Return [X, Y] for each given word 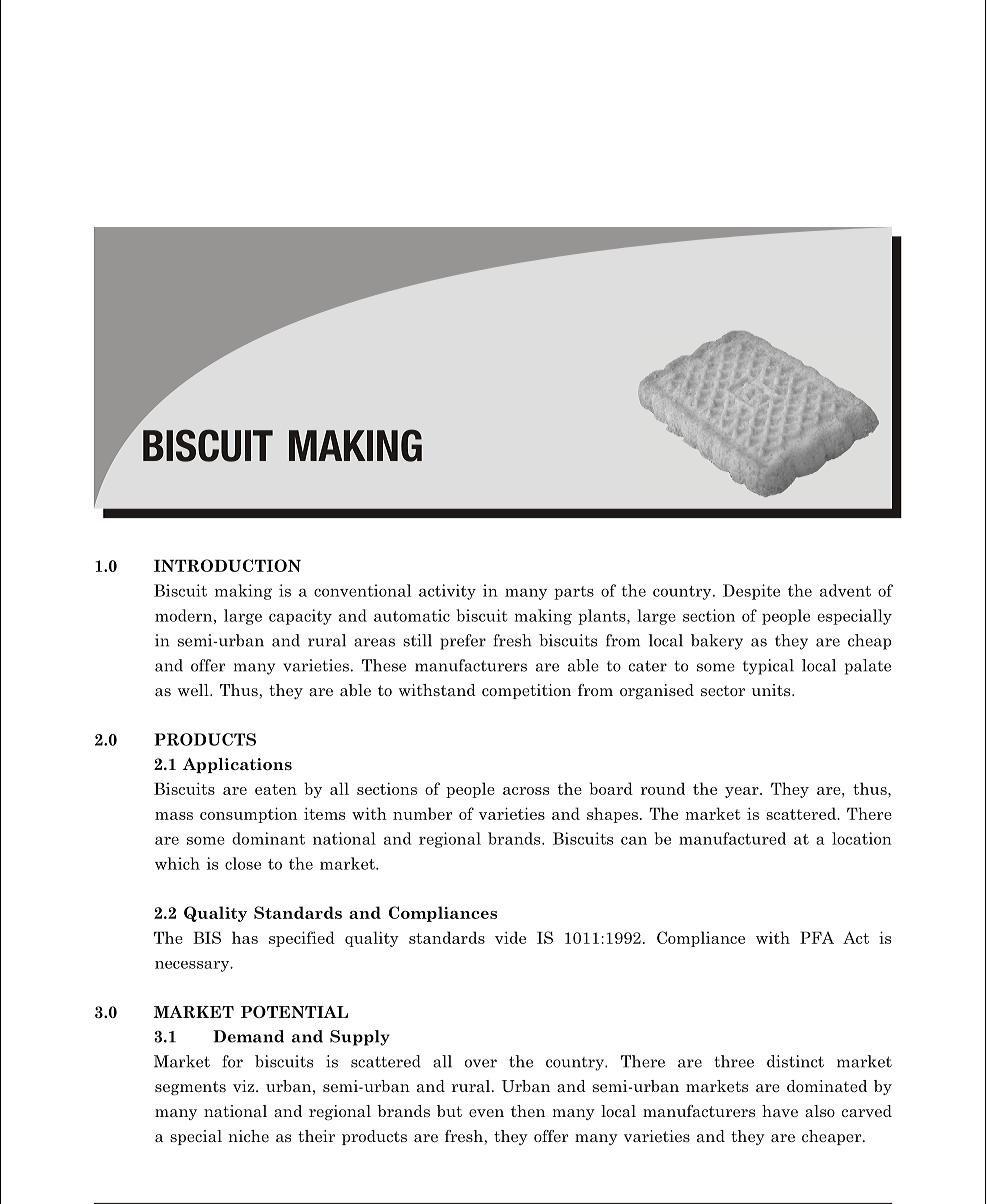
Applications [237, 765]
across [526, 791]
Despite [751, 592]
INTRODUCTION [227, 565]
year [743, 792]
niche [248, 1136]
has [245, 937]
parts [574, 593]
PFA [817, 938]
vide [510, 937]
